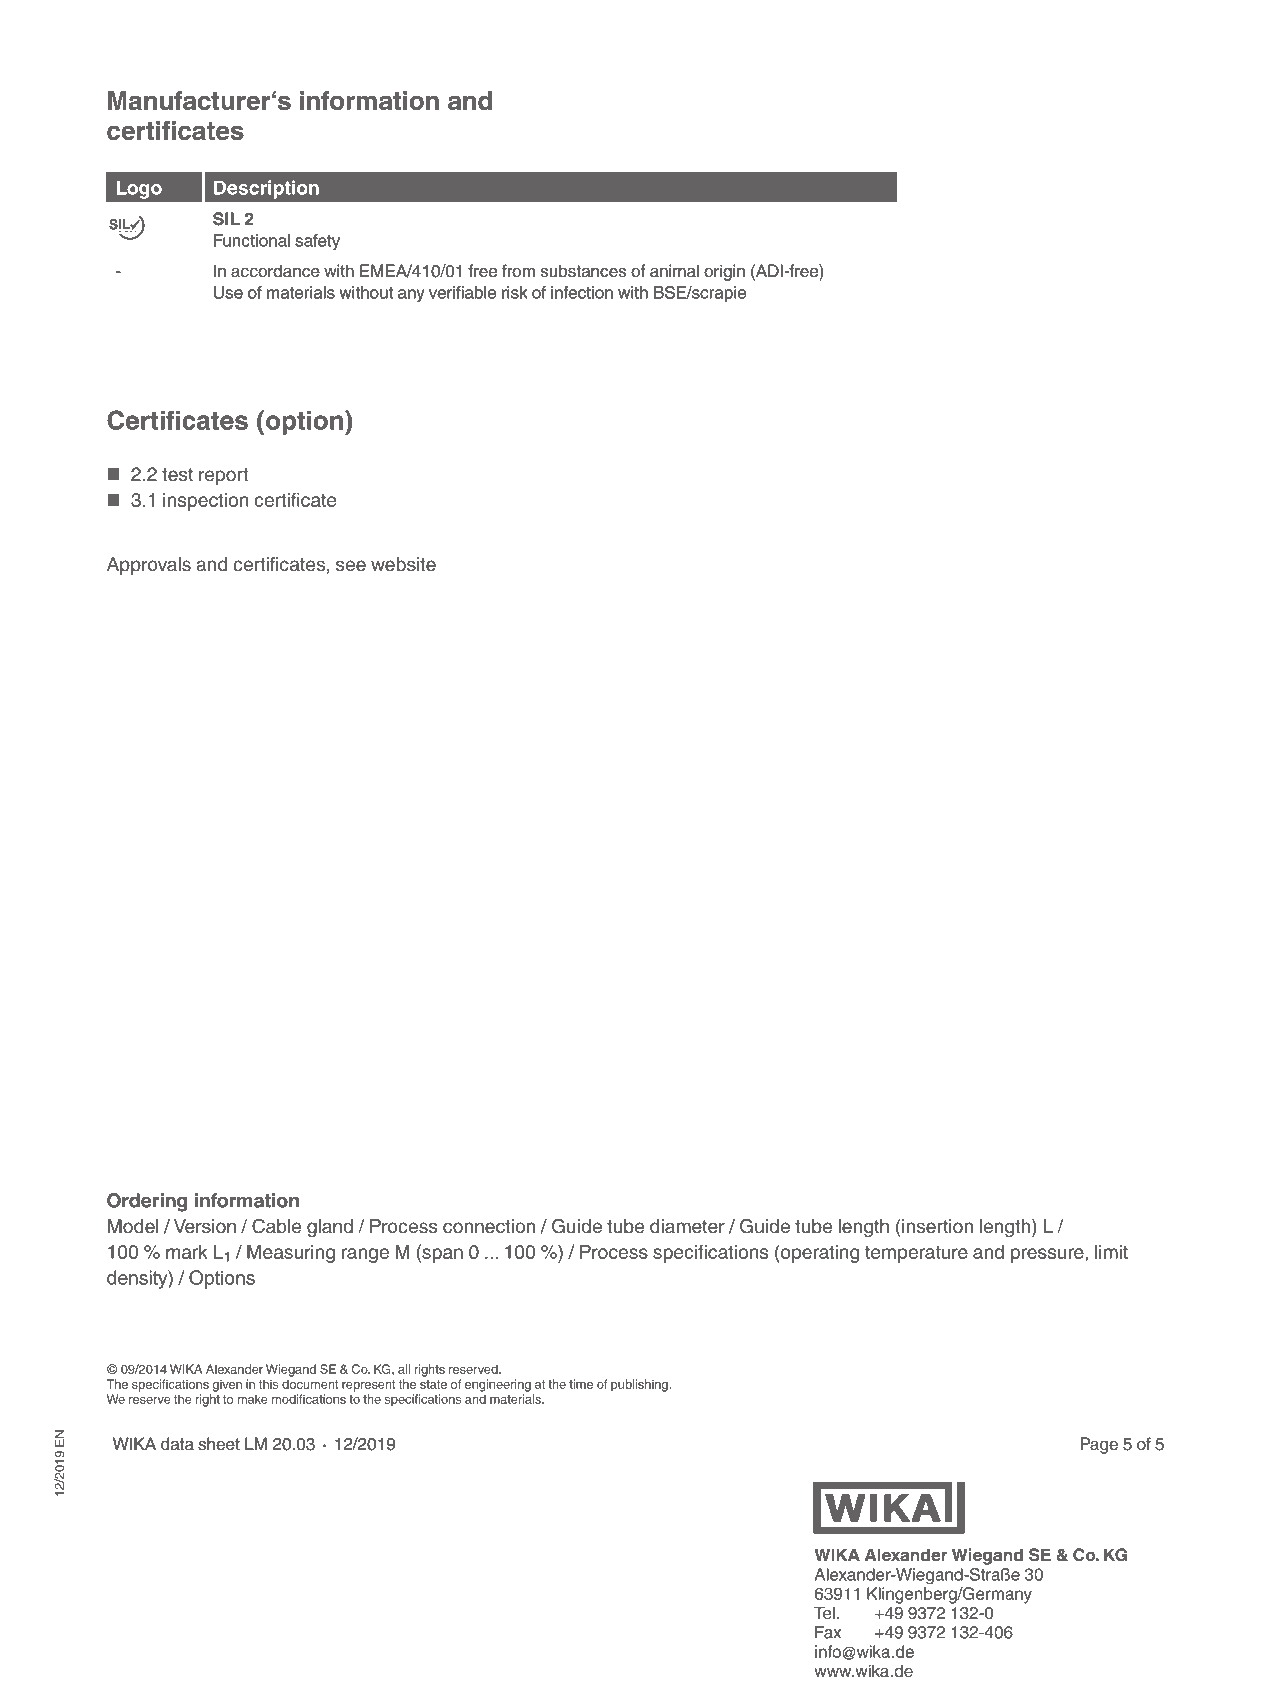 This image has width=1277, height=1699. I want to click on sheet, so click(219, 1444).
